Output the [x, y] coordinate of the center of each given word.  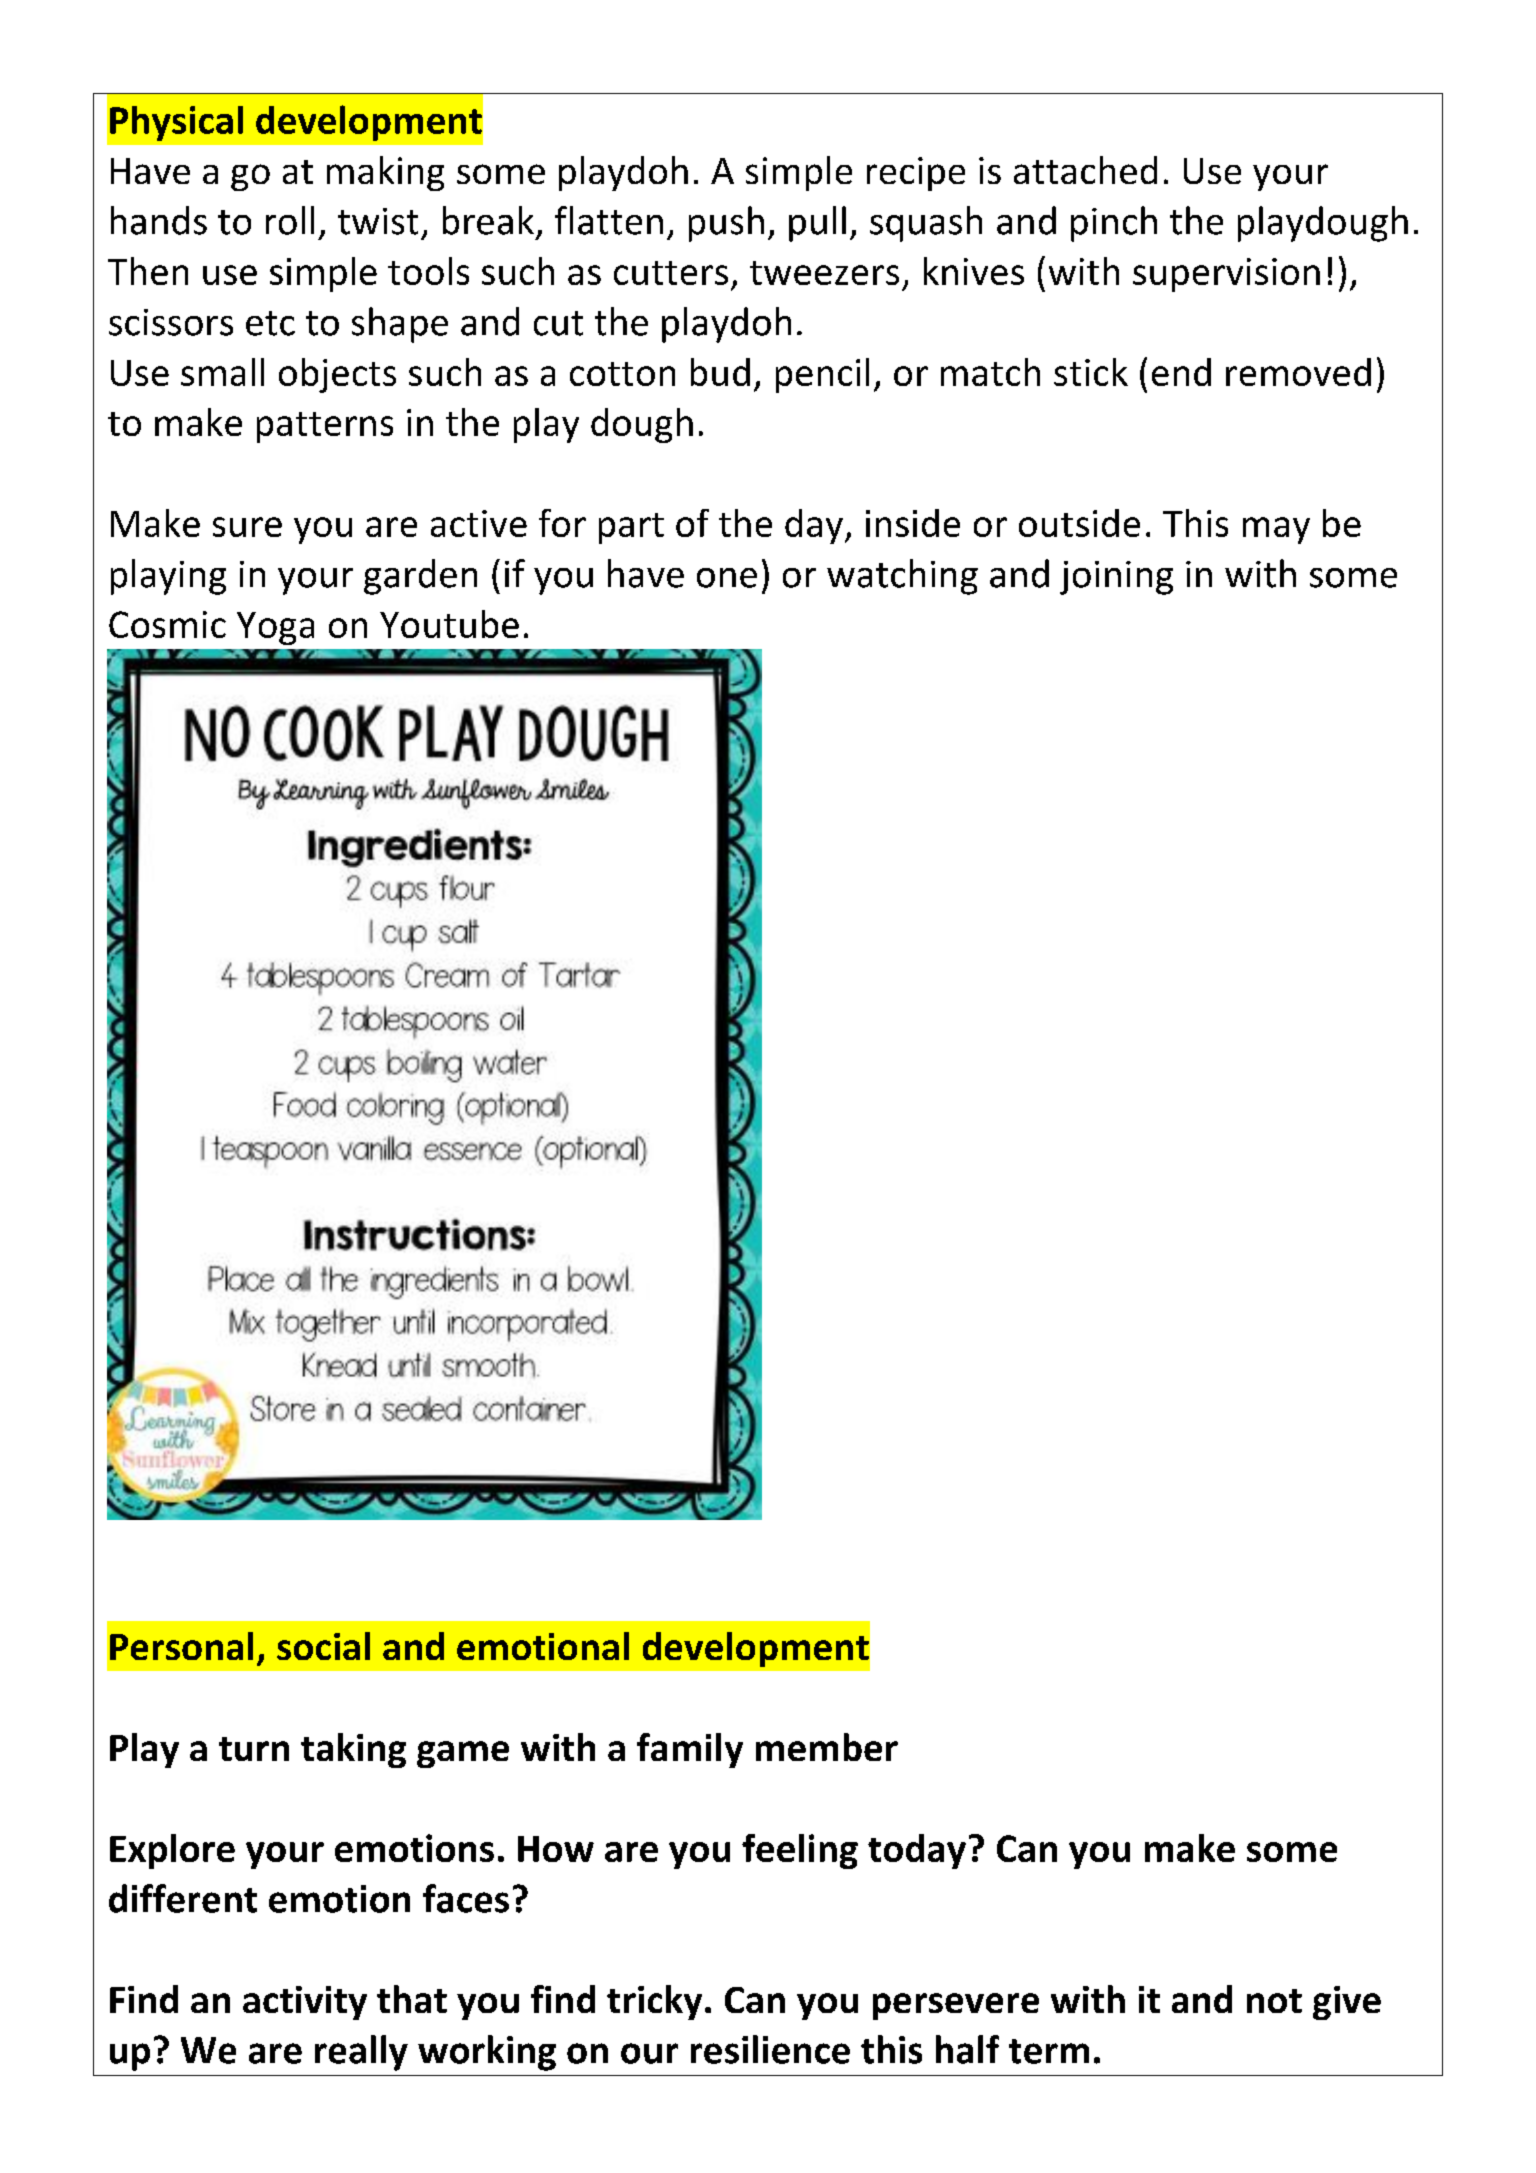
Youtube [449, 624]
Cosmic [167, 624]
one [727, 578]
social [323, 1646]
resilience [770, 2049]
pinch [1114, 224]
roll [290, 220]
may [1276, 530]
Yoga [275, 628]
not [1274, 2001]
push [726, 224]
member [827, 1747]
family [690, 1750]
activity [305, 2003]
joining [1116, 578]
